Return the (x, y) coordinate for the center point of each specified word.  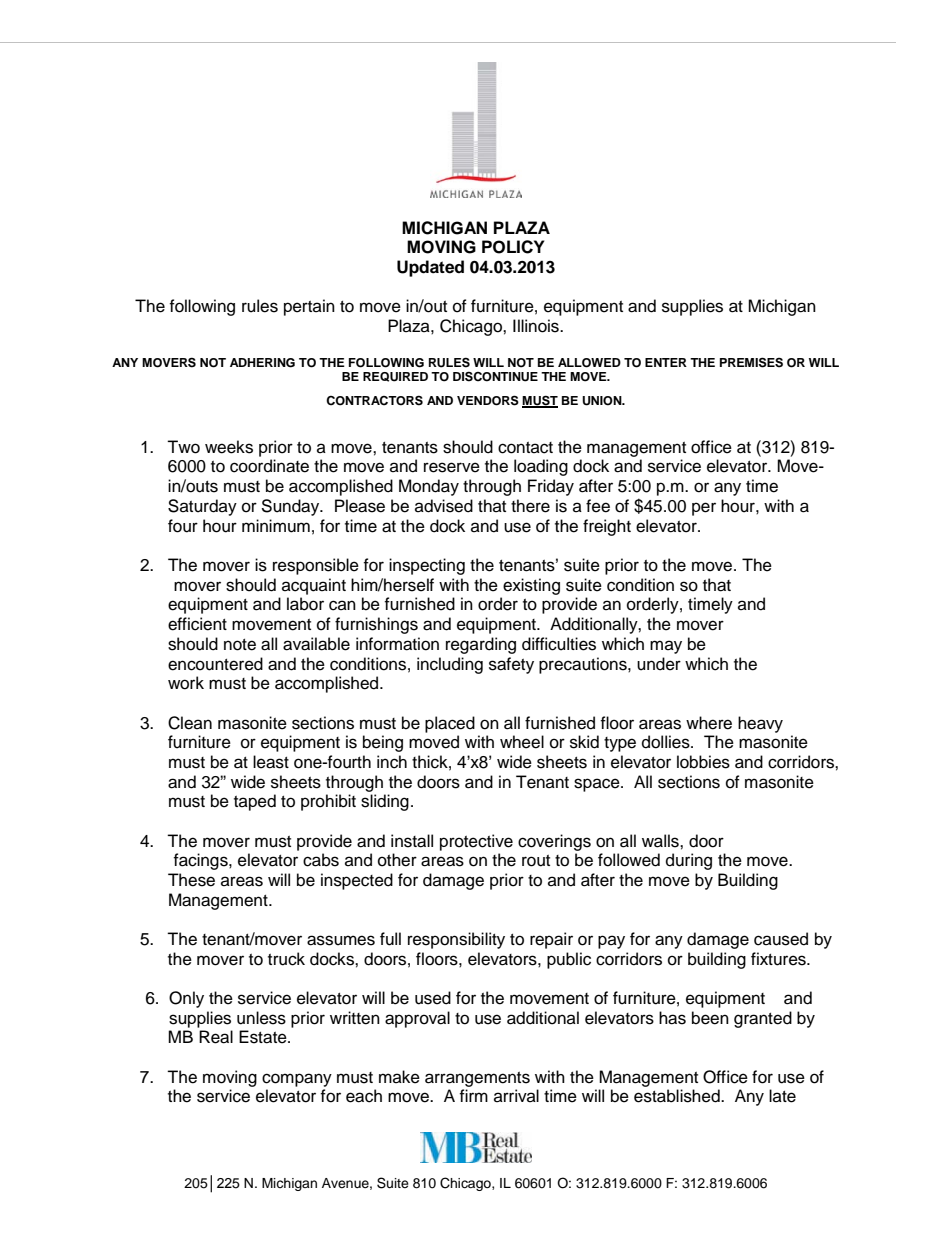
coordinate (269, 466)
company (297, 1080)
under (659, 664)
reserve (452, 467)
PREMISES (751, 362)
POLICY (513, 247)
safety (511, 665)
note (240, 645)
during (689, 861)
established (678, 1096)
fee (598, 506)
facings (201, 861)
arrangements (477, 1079)
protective (476, 842)
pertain (309, 307)
